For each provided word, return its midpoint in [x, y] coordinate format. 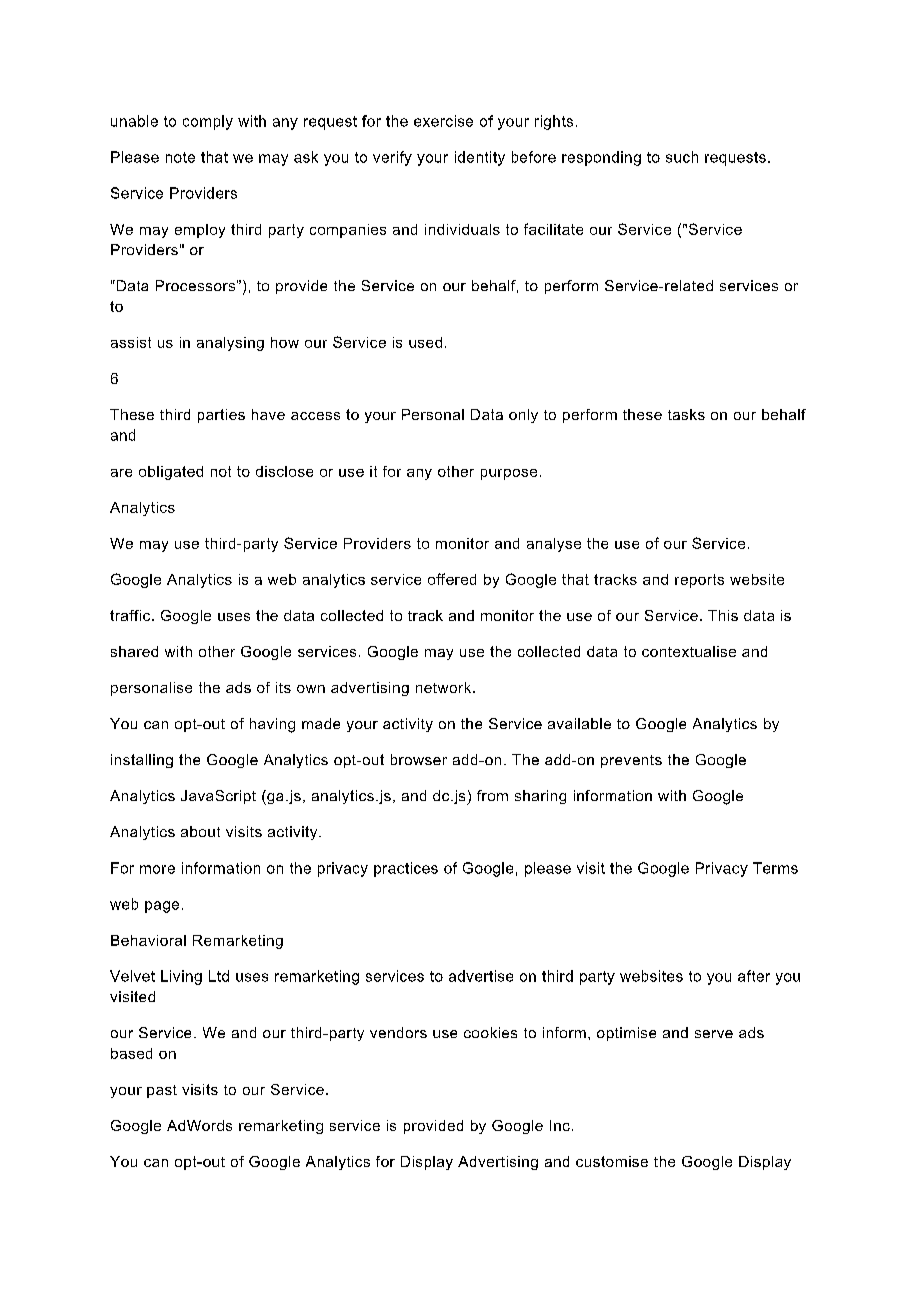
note [180, 157]
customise [612, 1161]
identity [480, 158]
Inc [560, 1125]
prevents [631, 761]
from [492, 795]
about [200, 831]
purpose [509, 474]
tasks [686, 414]
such [682, 157]
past [162, 1091]
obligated [171, 473]
